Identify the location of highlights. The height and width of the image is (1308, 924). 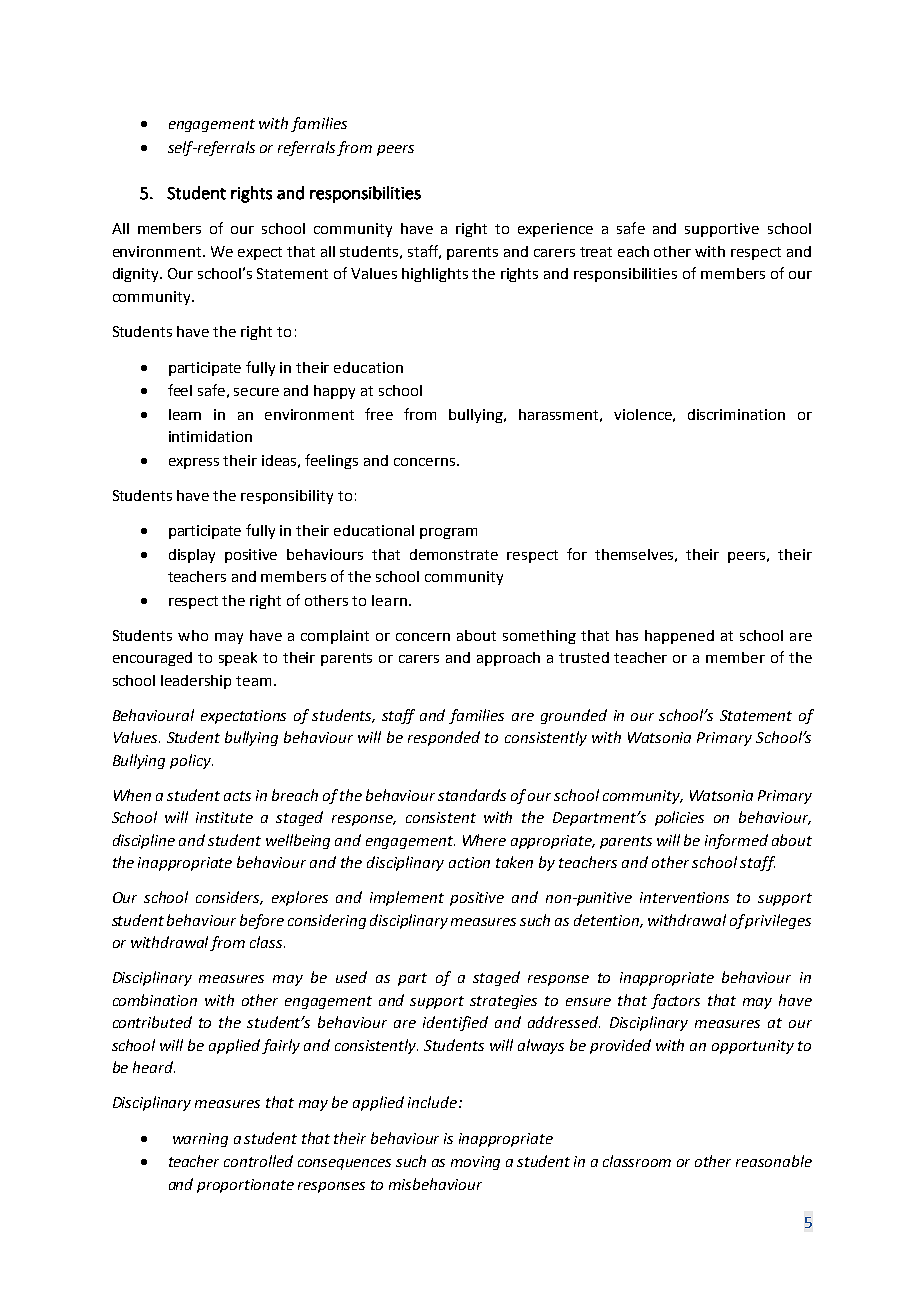
(435, 275).
